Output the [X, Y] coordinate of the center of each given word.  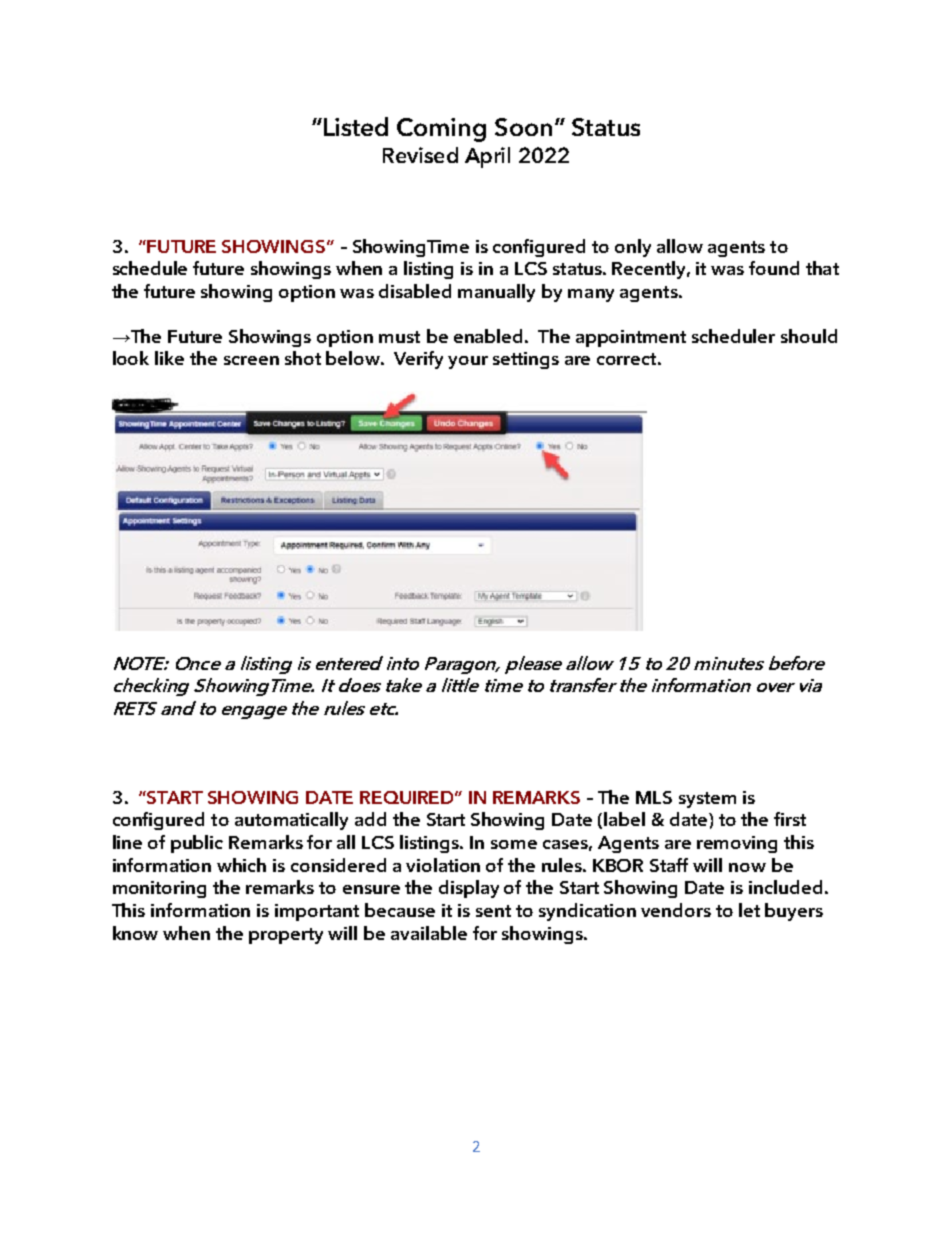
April [487, 157]
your [468, 362]
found [774, 268]
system [707, 800]
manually [496, 293]
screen [251, 360]
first [790, 819]
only [633, 248]
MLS [654, 797]
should [809, 336]
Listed [356, 126]
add [370, 819]
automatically [291, 821]
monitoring [159, 889]
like [169, 358]
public [197, 844]
